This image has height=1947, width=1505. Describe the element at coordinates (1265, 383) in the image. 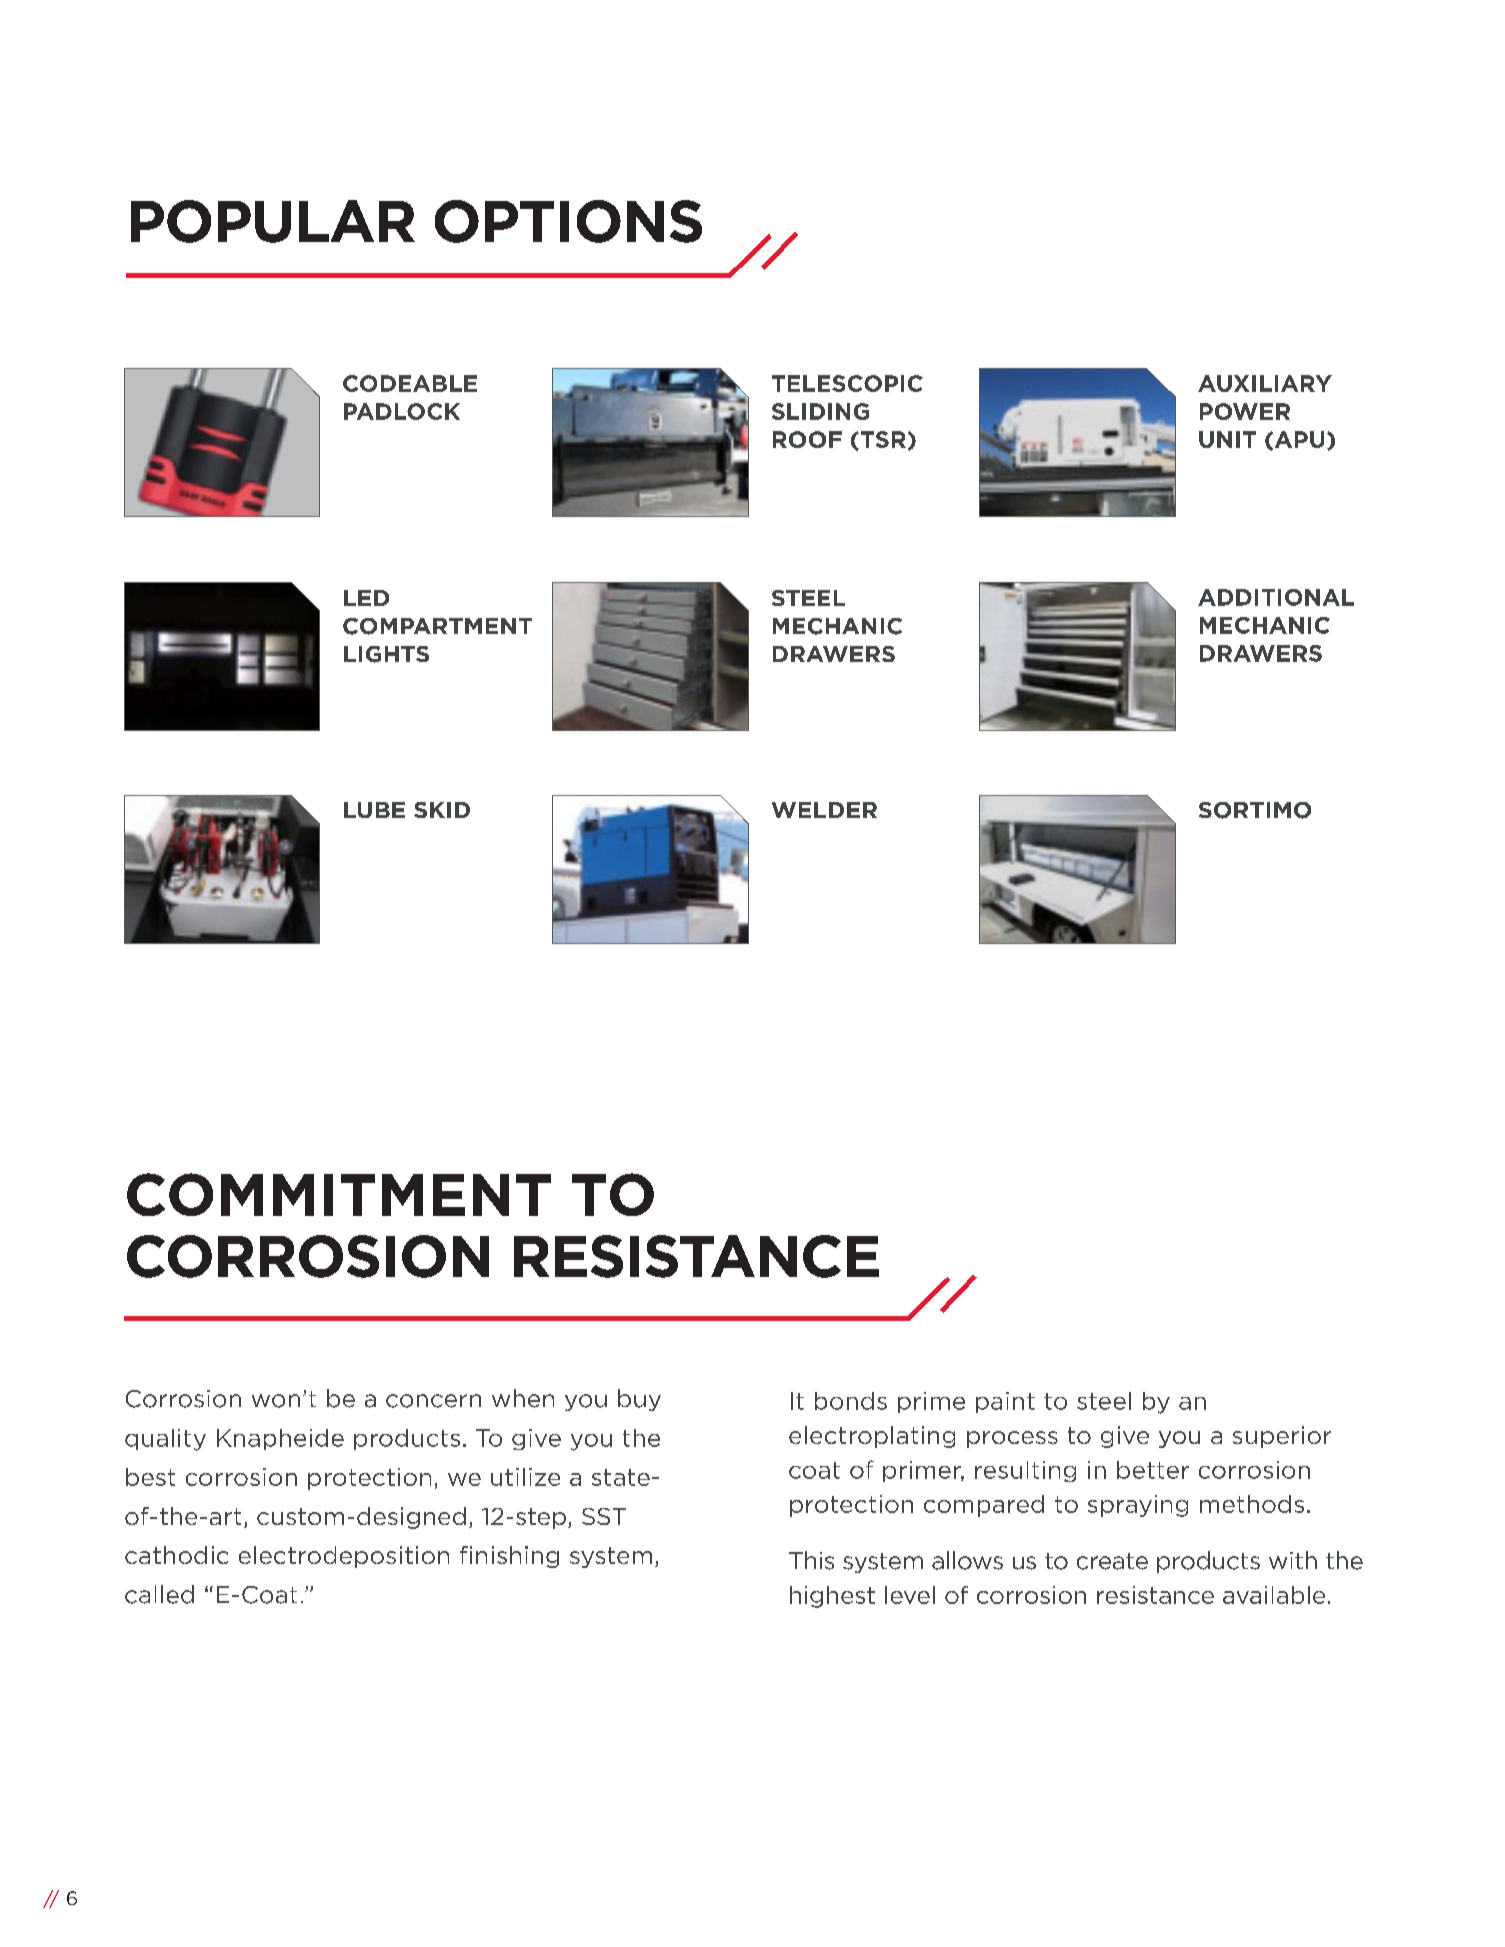

I see `AUXILIARY` at that location.
